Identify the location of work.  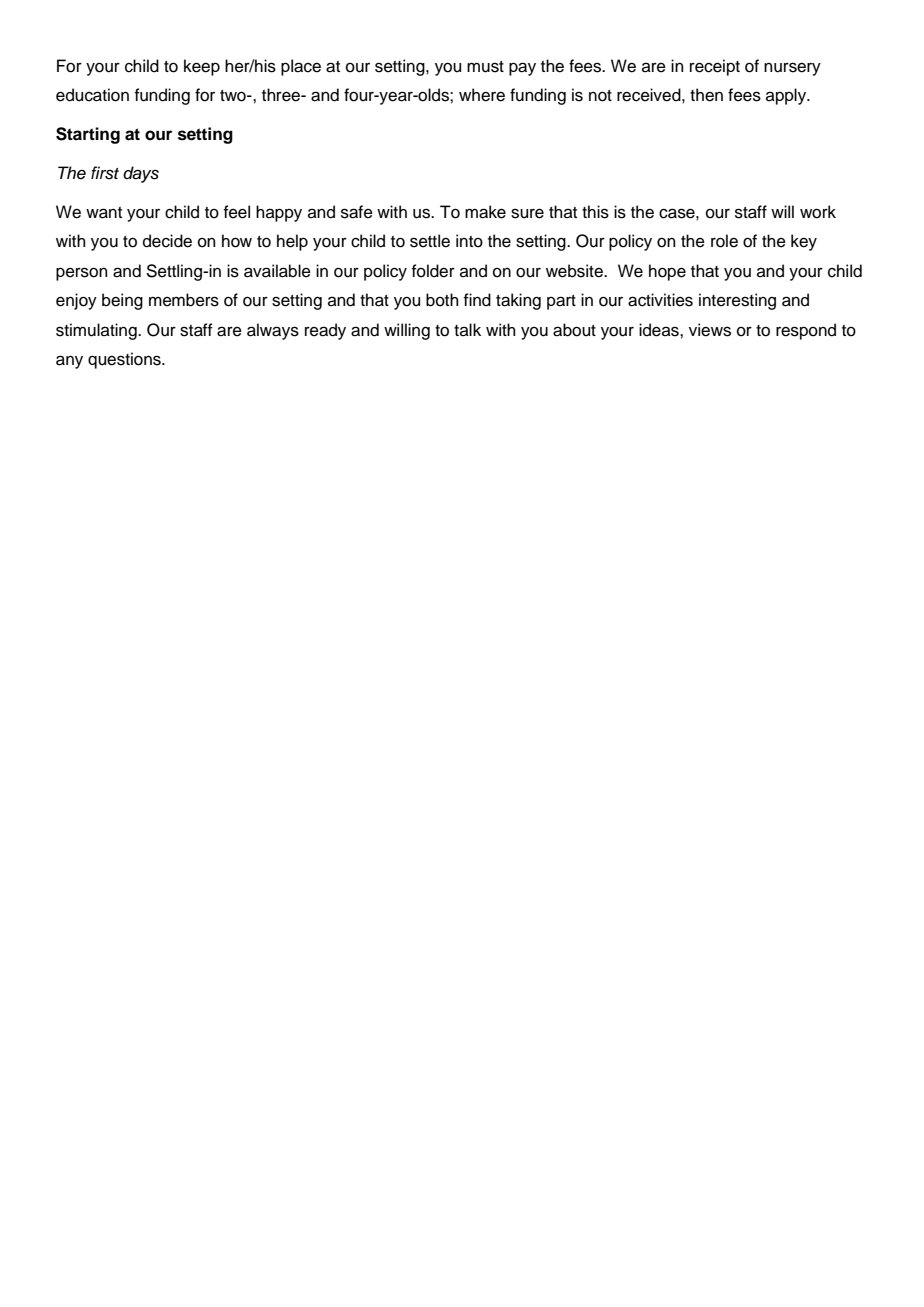
(818, 212).
